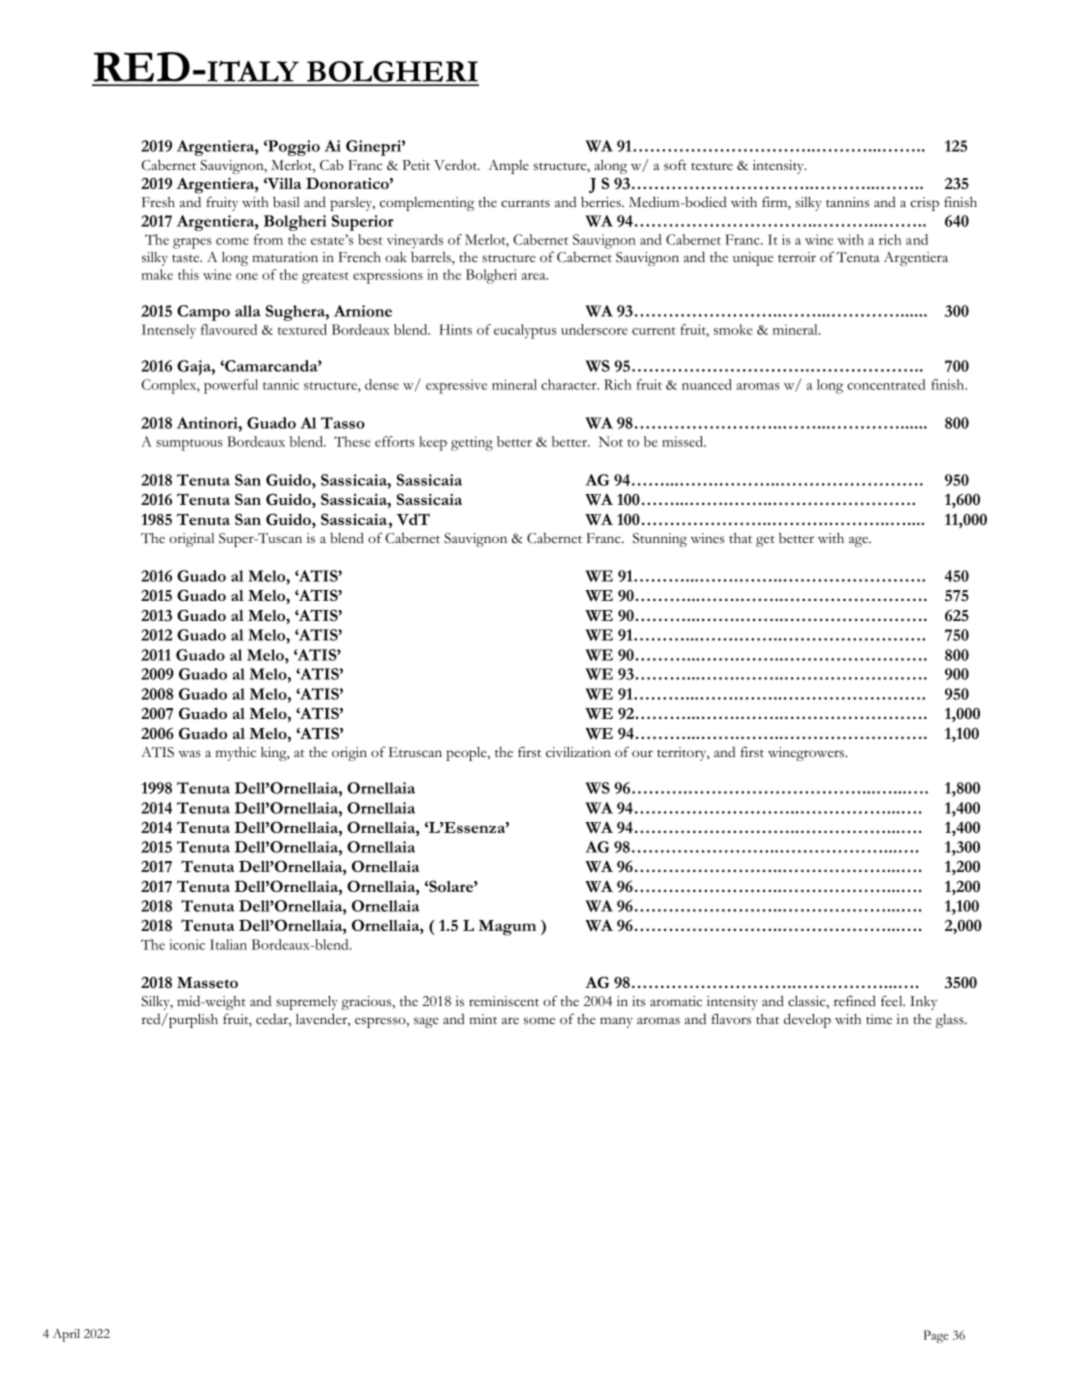  Describe the element at coordinates (187, 944) in the screenshot. I see `iconic` at that location.
